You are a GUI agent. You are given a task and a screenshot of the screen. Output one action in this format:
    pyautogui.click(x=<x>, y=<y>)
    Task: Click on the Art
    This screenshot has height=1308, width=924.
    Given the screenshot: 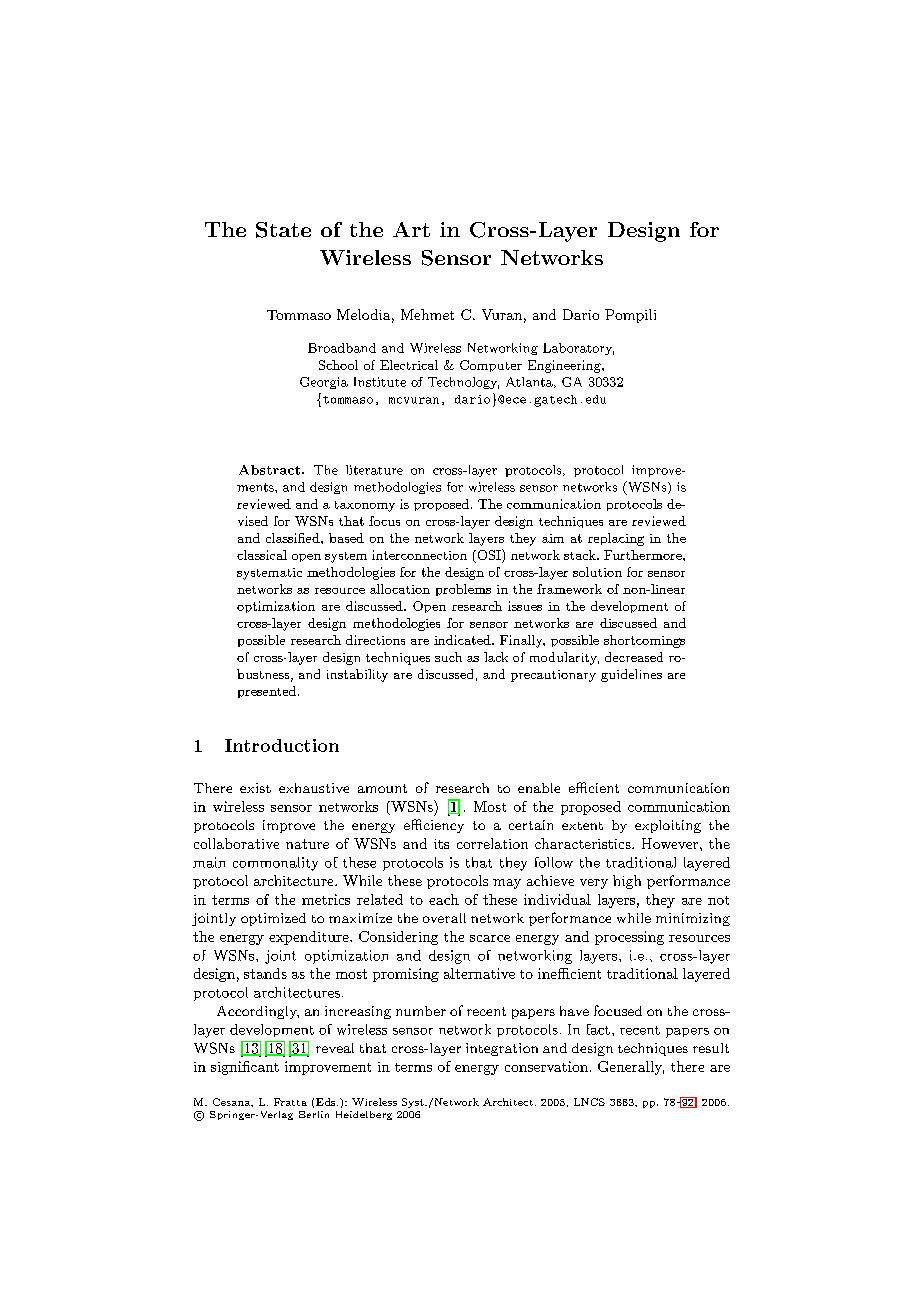 What is the action you would take?
    pyautogui.click(x=411, y=229)
